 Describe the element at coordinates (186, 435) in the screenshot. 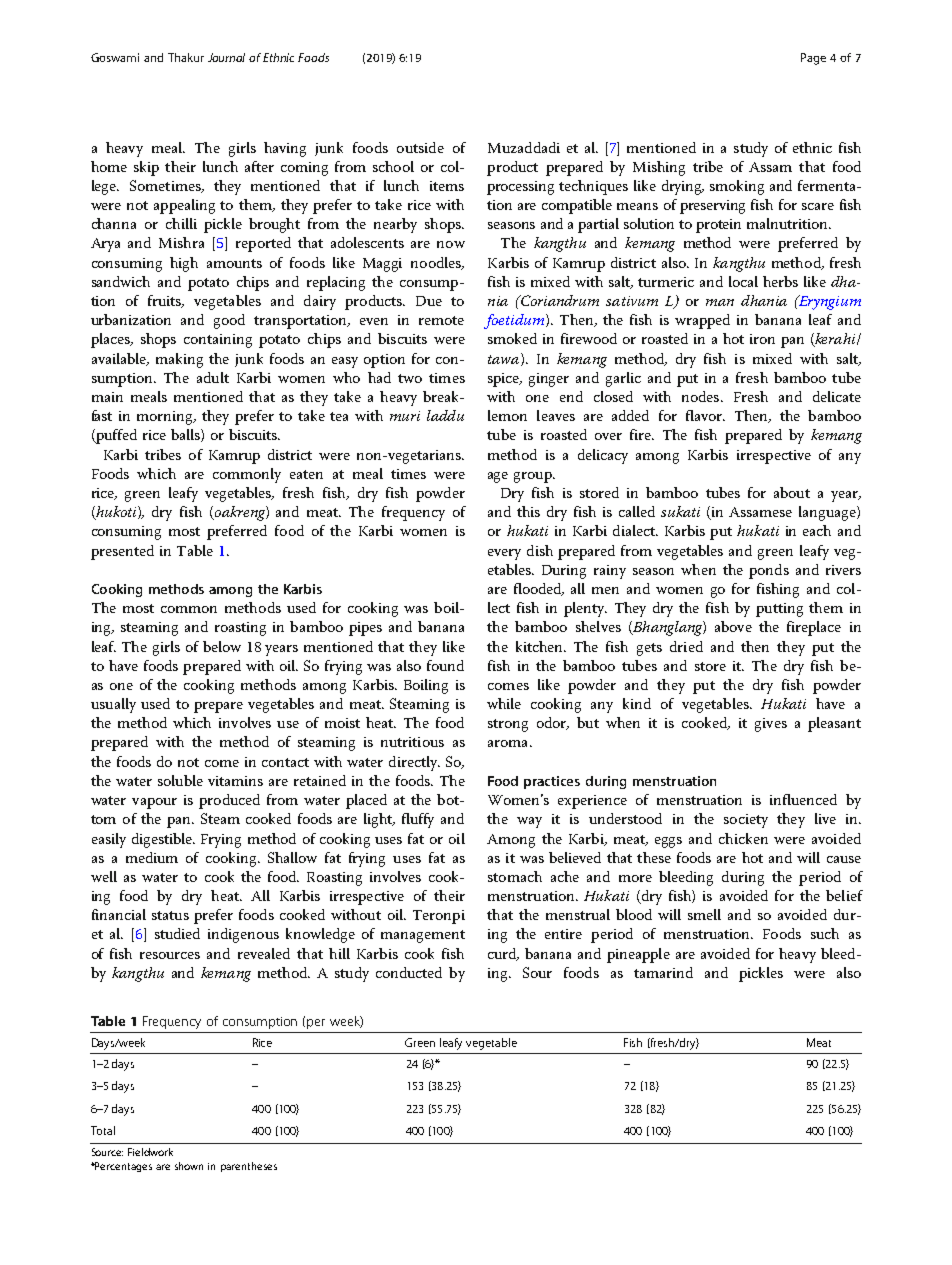

I see `balls` at that location.
